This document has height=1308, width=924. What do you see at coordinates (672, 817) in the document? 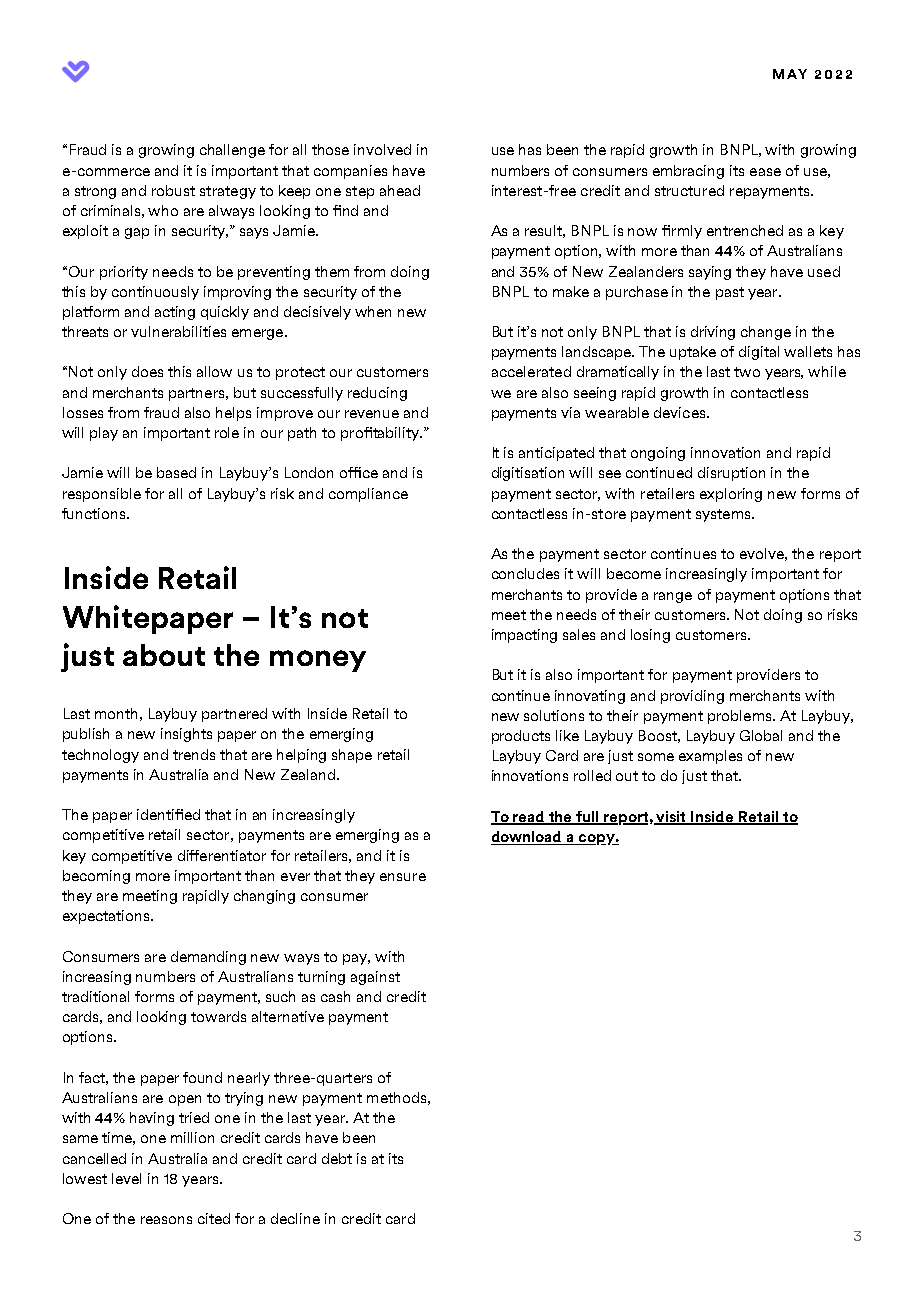
I see `visit` at bounding box center [672, 817].
